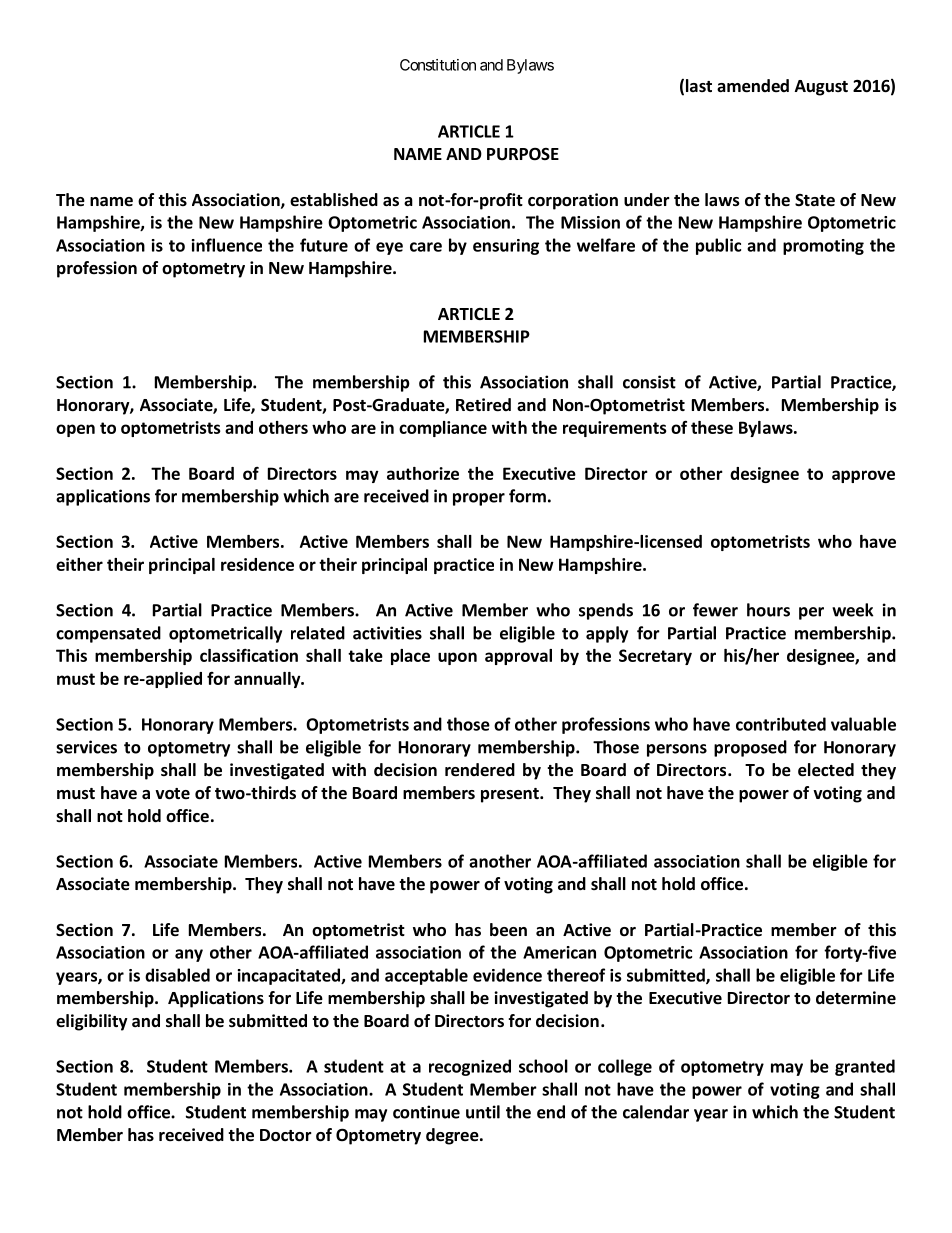  What do you see at coordinates (753, 86) in the document?
I see `amended` at bounding box center [753, 86].
